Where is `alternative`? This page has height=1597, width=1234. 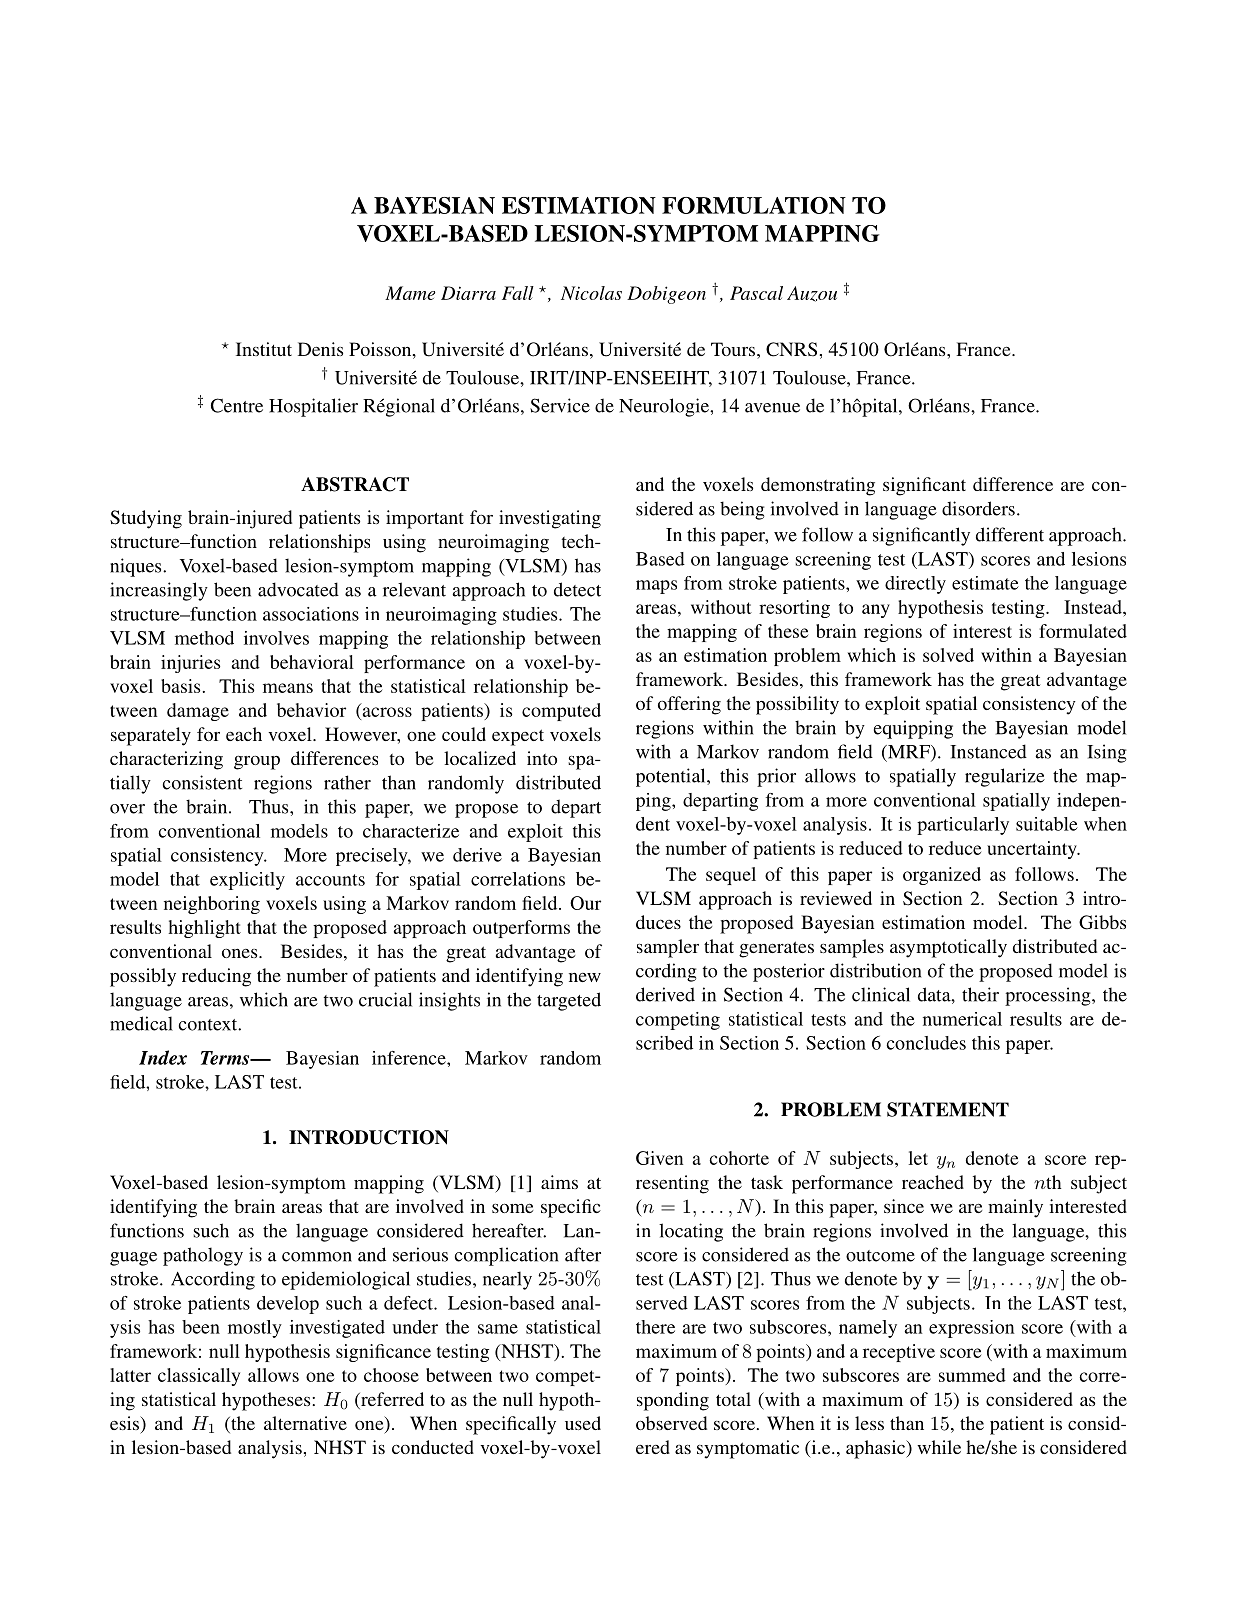 alternative is located at coordinates (305, 1423).
